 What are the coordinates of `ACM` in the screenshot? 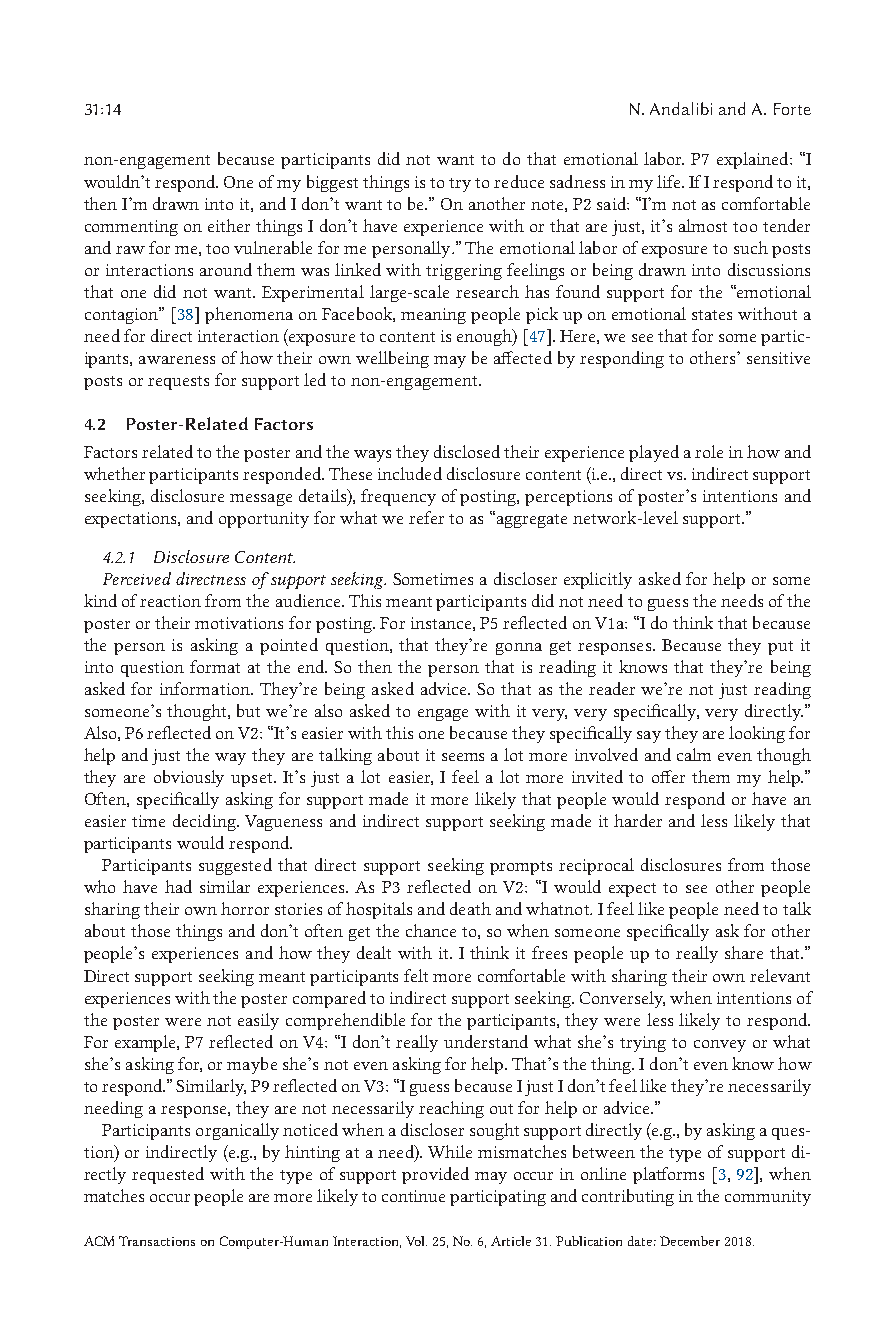 It's located at (99, 1241).
